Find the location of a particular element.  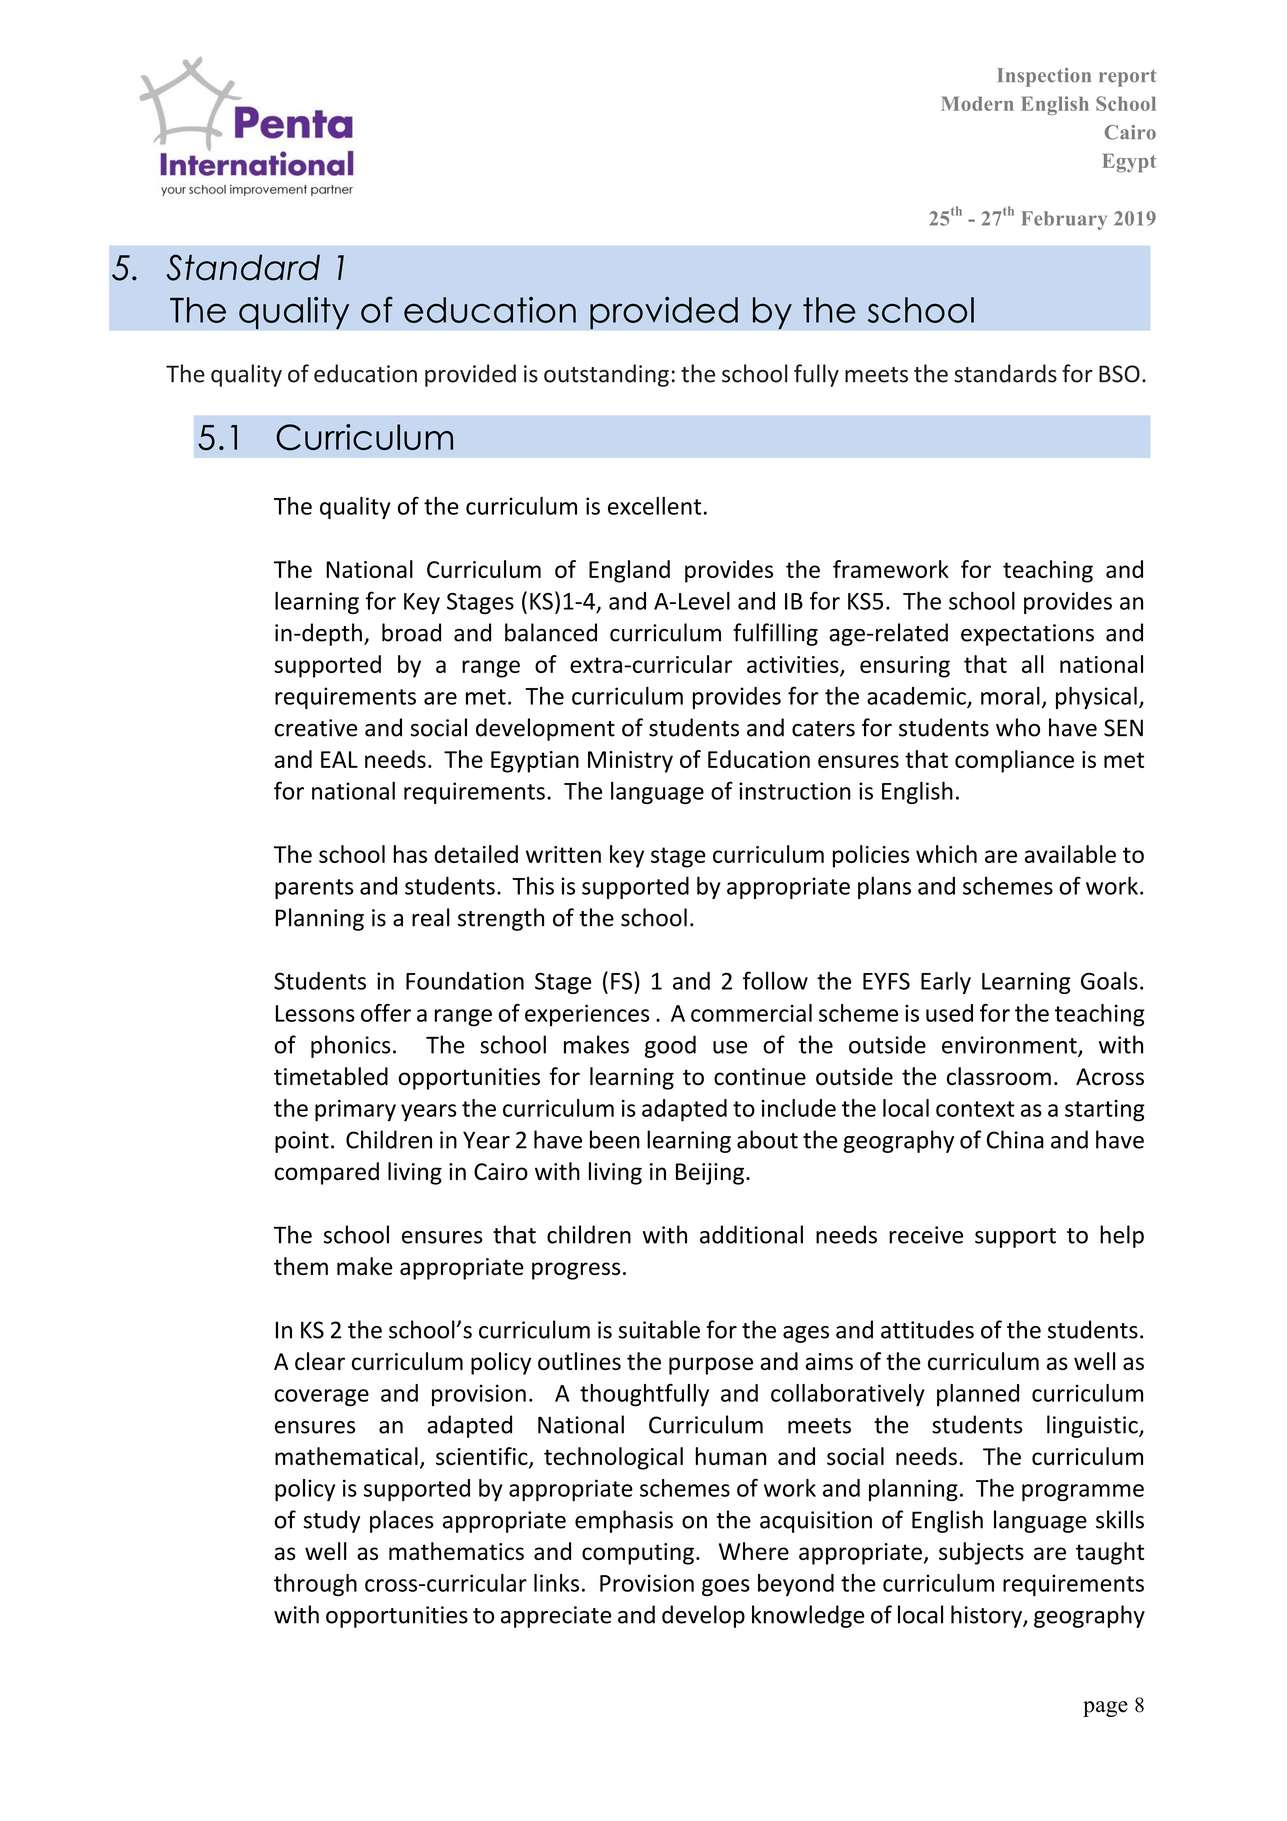

broad is located at coordinates (411, 632).
